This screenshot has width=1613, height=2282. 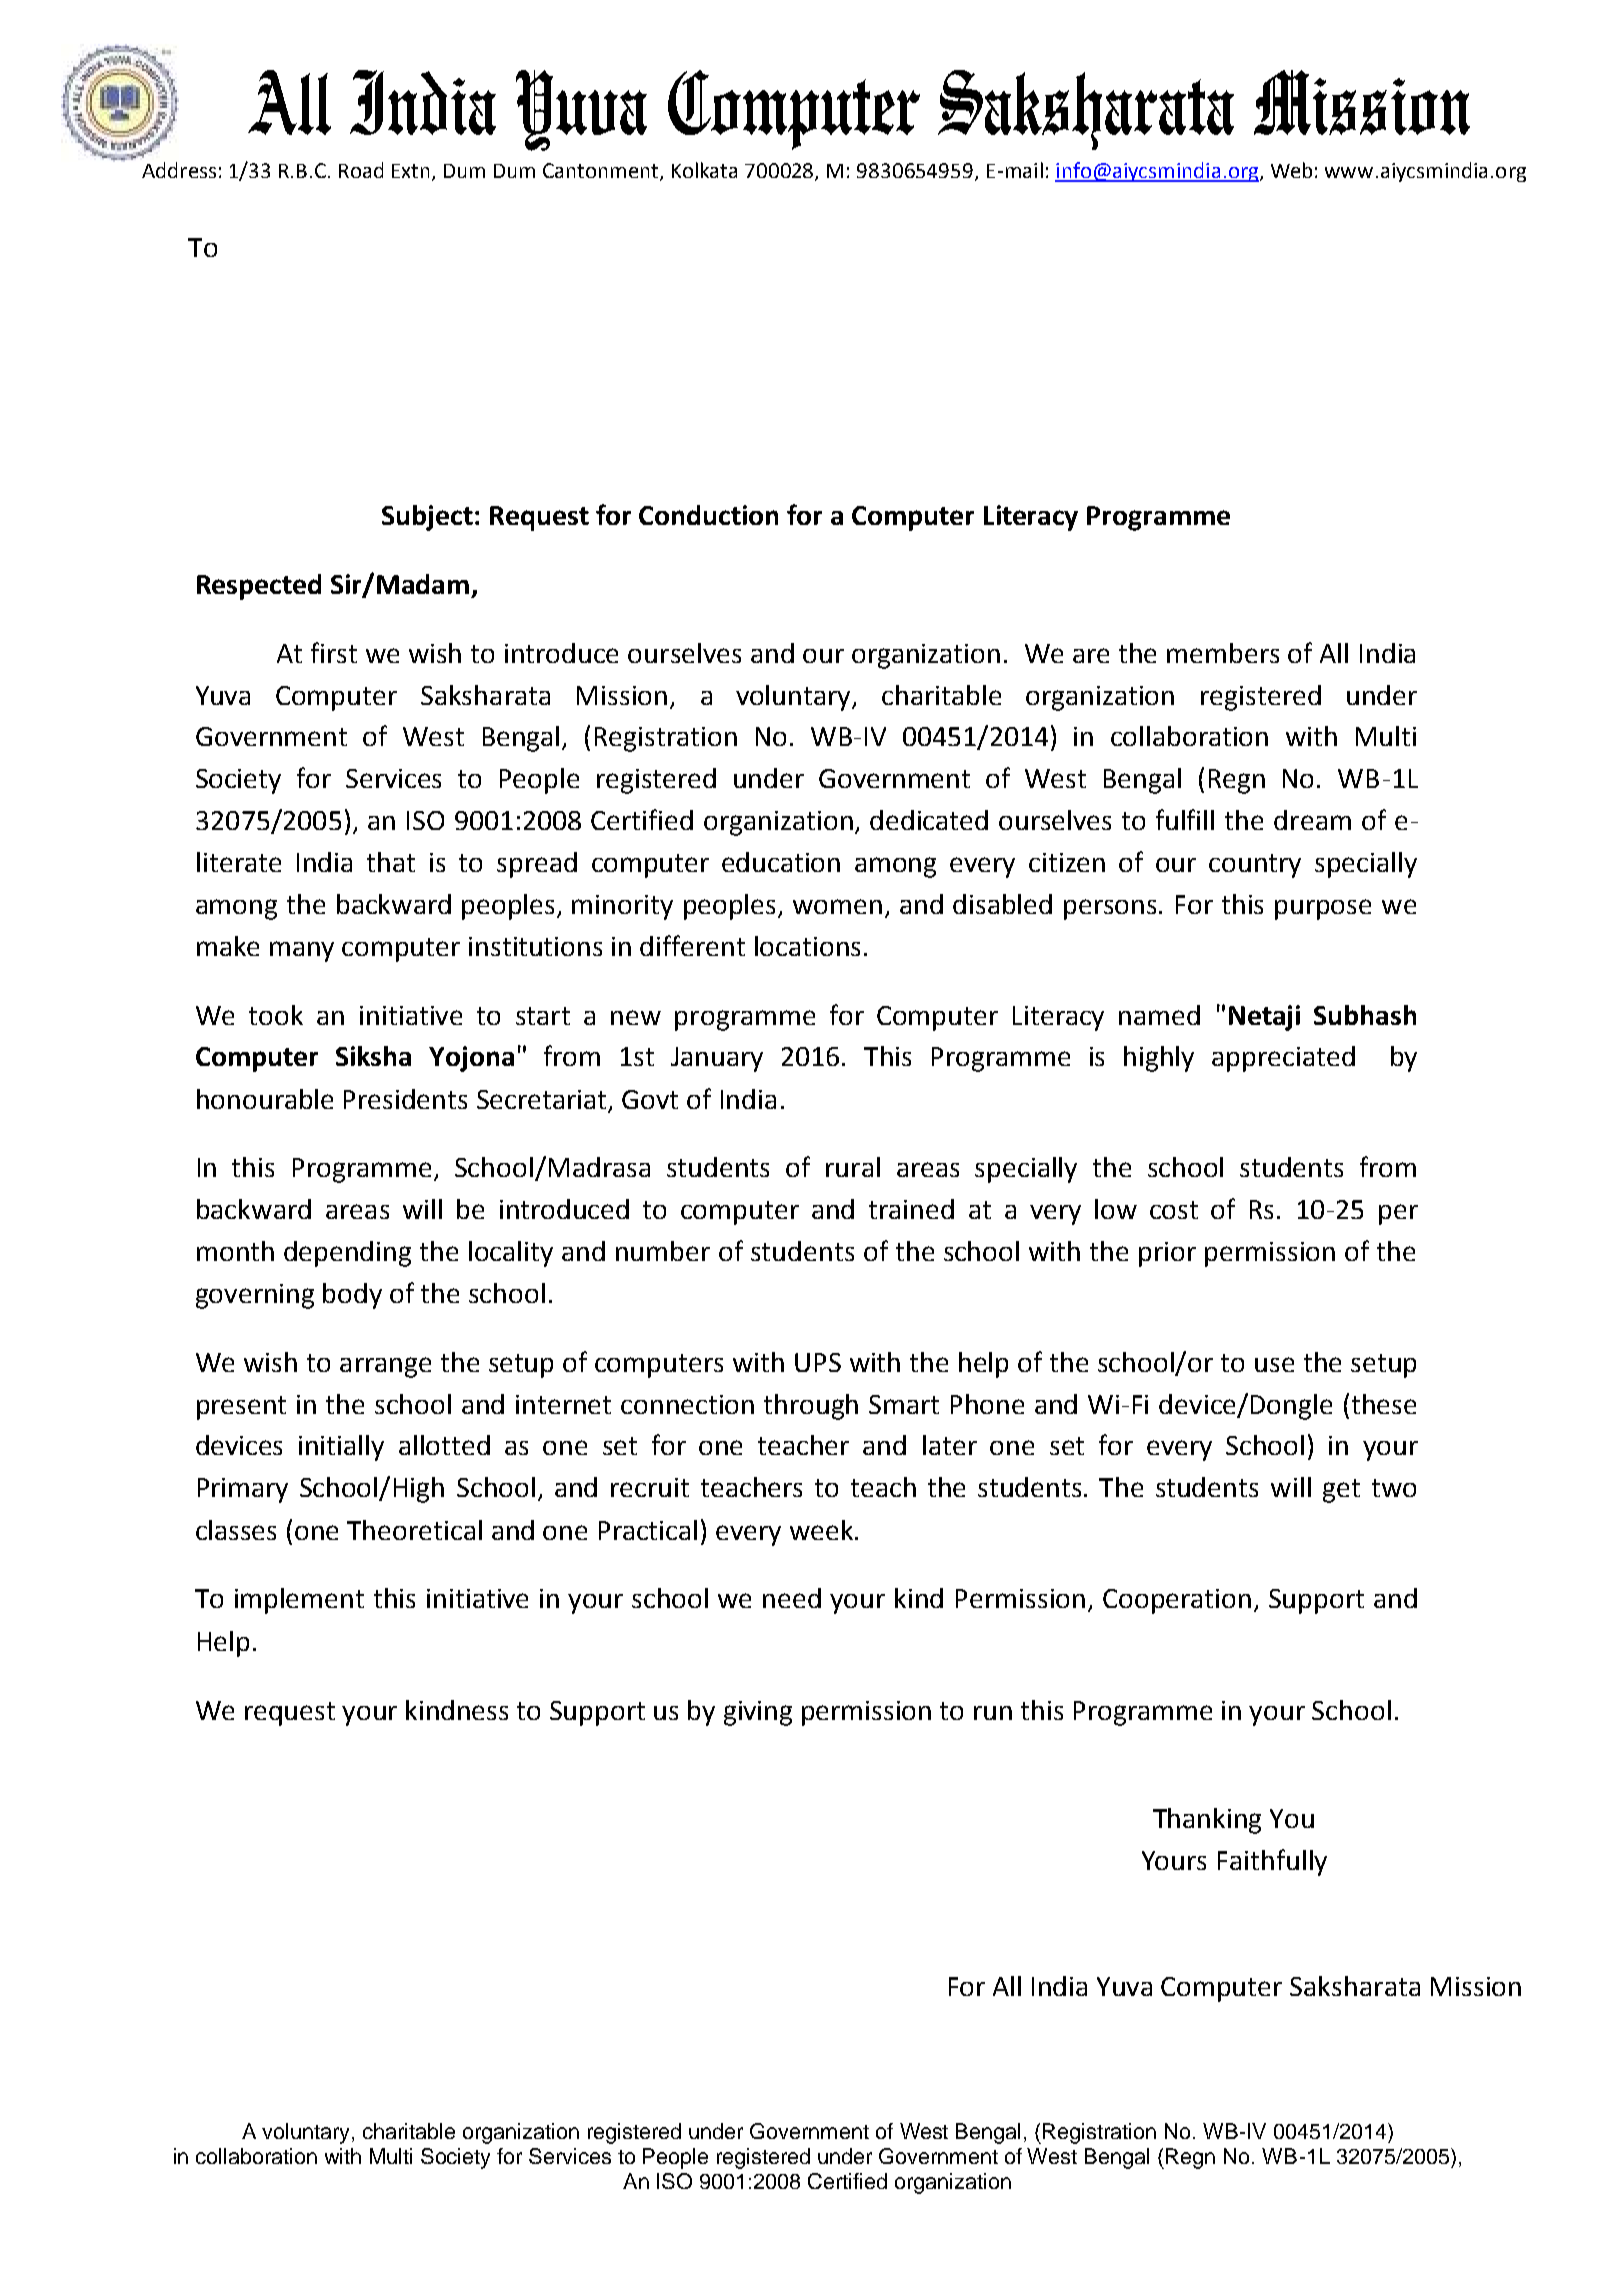 What do you see at coordinates (704, 170) in the screenshot?
I see `Kolkata` at bounding box center [704, 170].
